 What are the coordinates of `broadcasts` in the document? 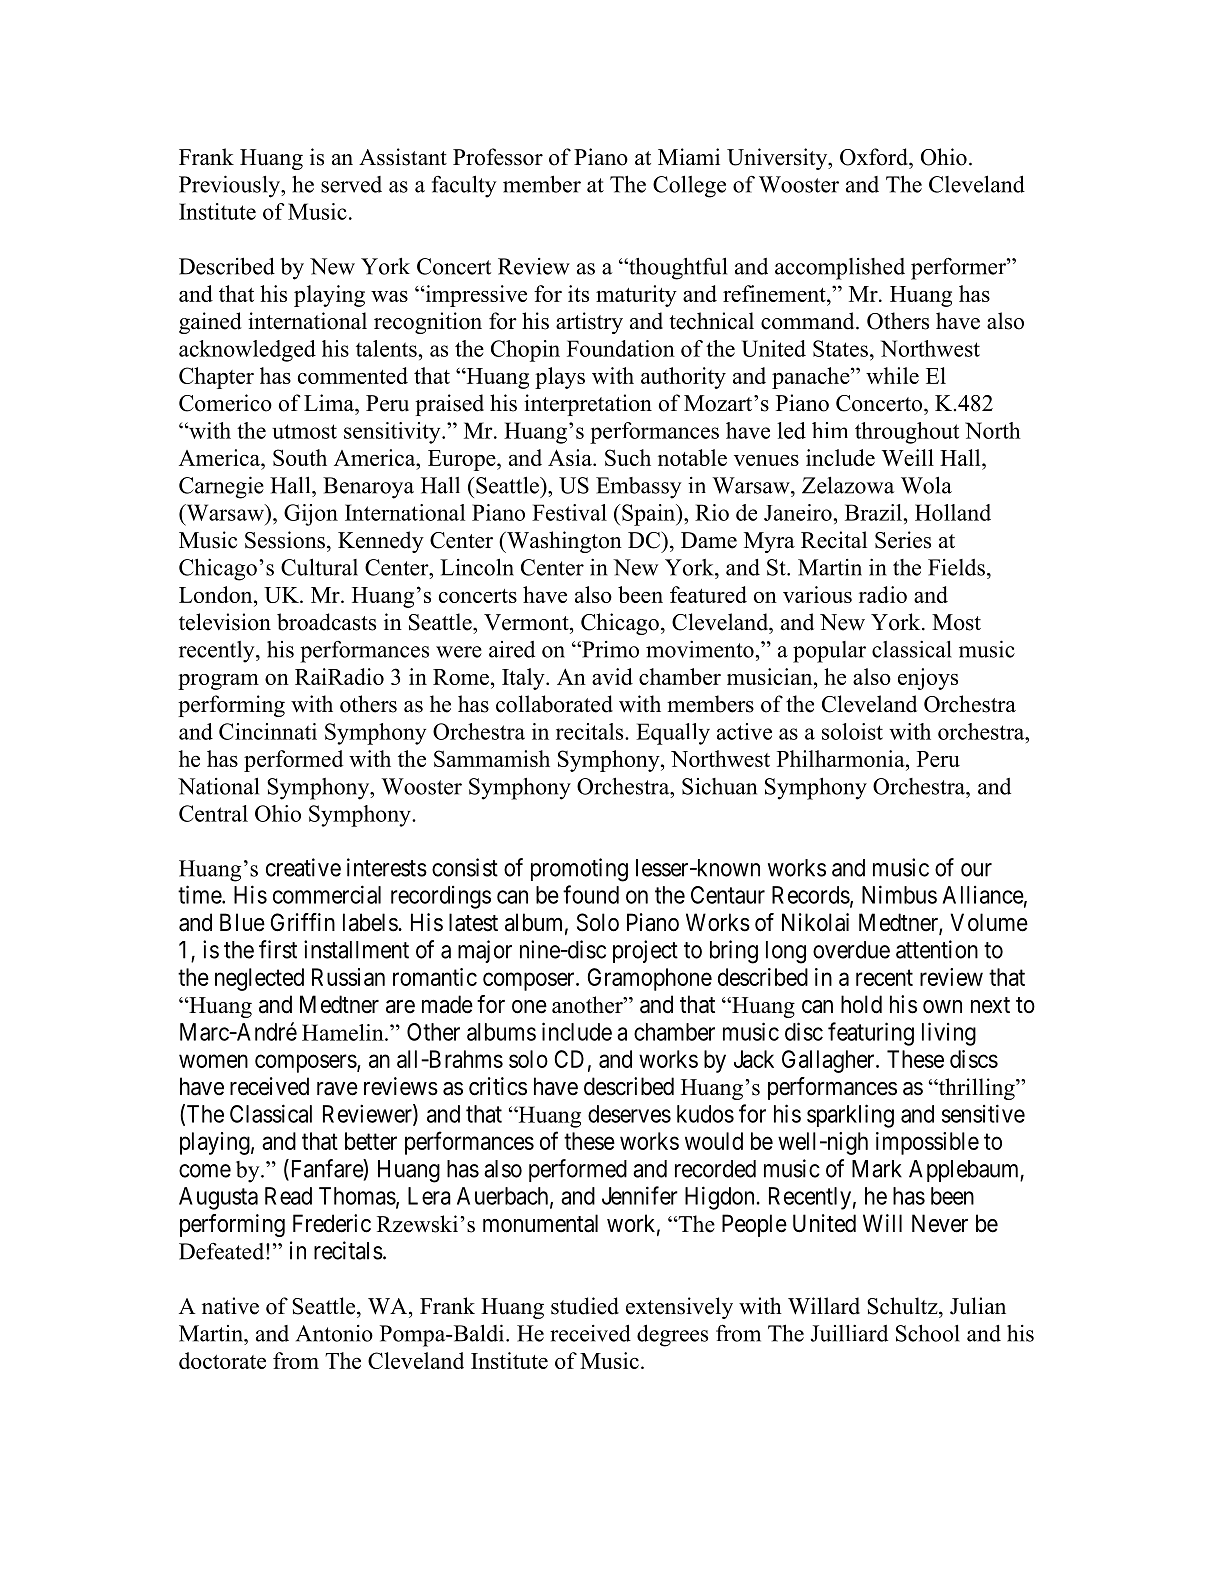 It's located at (326, 622).
